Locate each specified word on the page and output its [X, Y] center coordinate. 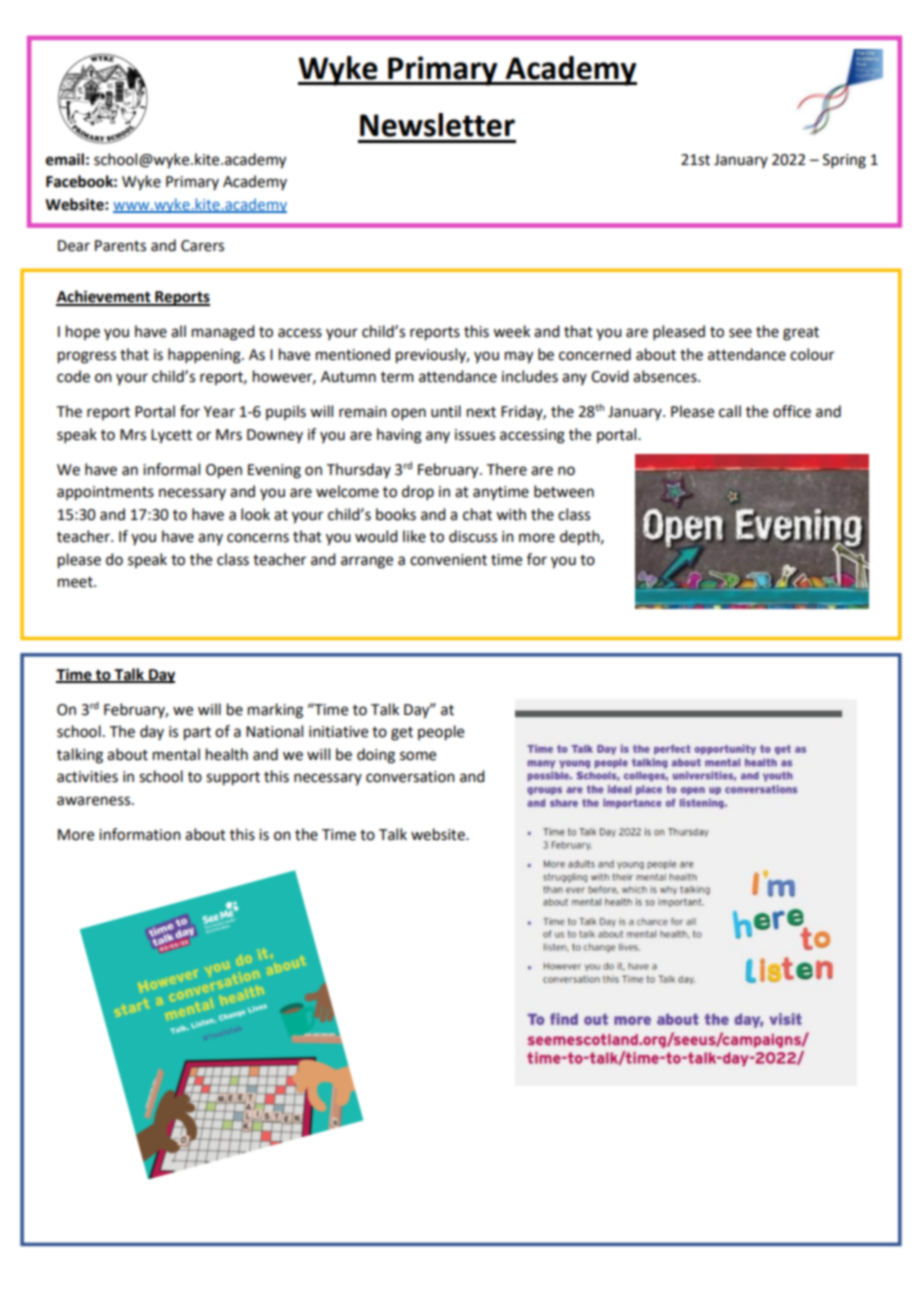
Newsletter [437, 125]
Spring [844, 161]
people [441, 733]
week [511, 331]
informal [171, 469]
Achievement [104, 297]
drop [418, 492]
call [730, 411]
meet [76, 582]
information [140, 834]
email [65, 159]
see [740, 333]
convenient [448, 560]
